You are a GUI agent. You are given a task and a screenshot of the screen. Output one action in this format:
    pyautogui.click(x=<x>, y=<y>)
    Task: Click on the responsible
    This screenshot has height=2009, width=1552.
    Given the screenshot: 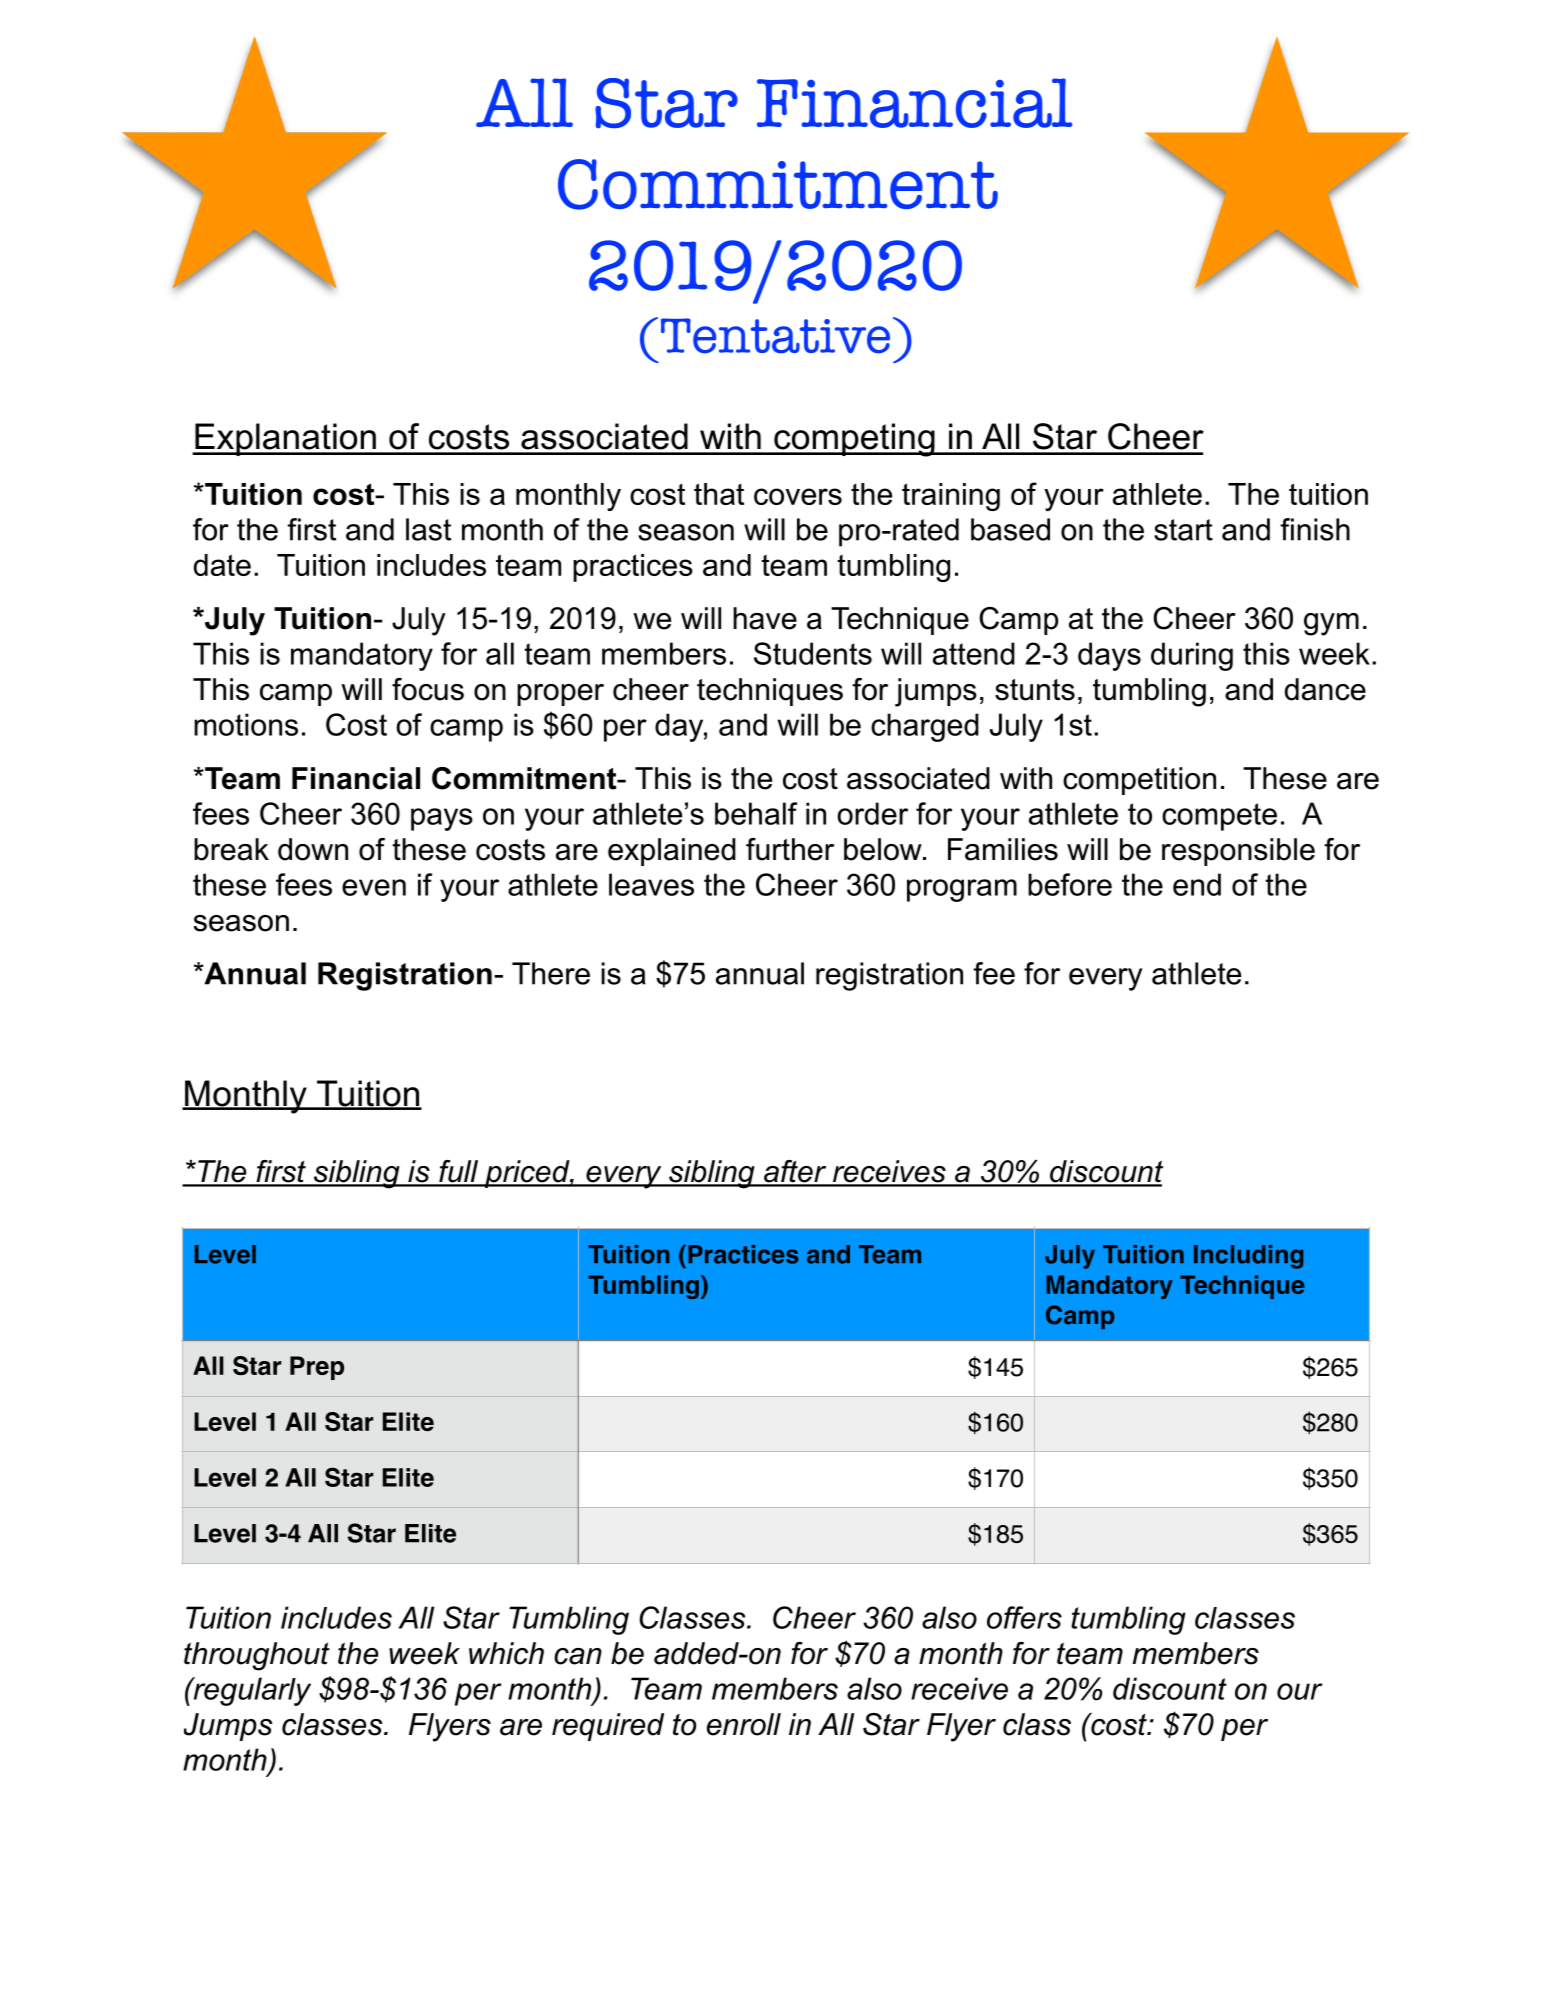 What is the action you would take?
    pyautogui.click(x=1238, y=852)
